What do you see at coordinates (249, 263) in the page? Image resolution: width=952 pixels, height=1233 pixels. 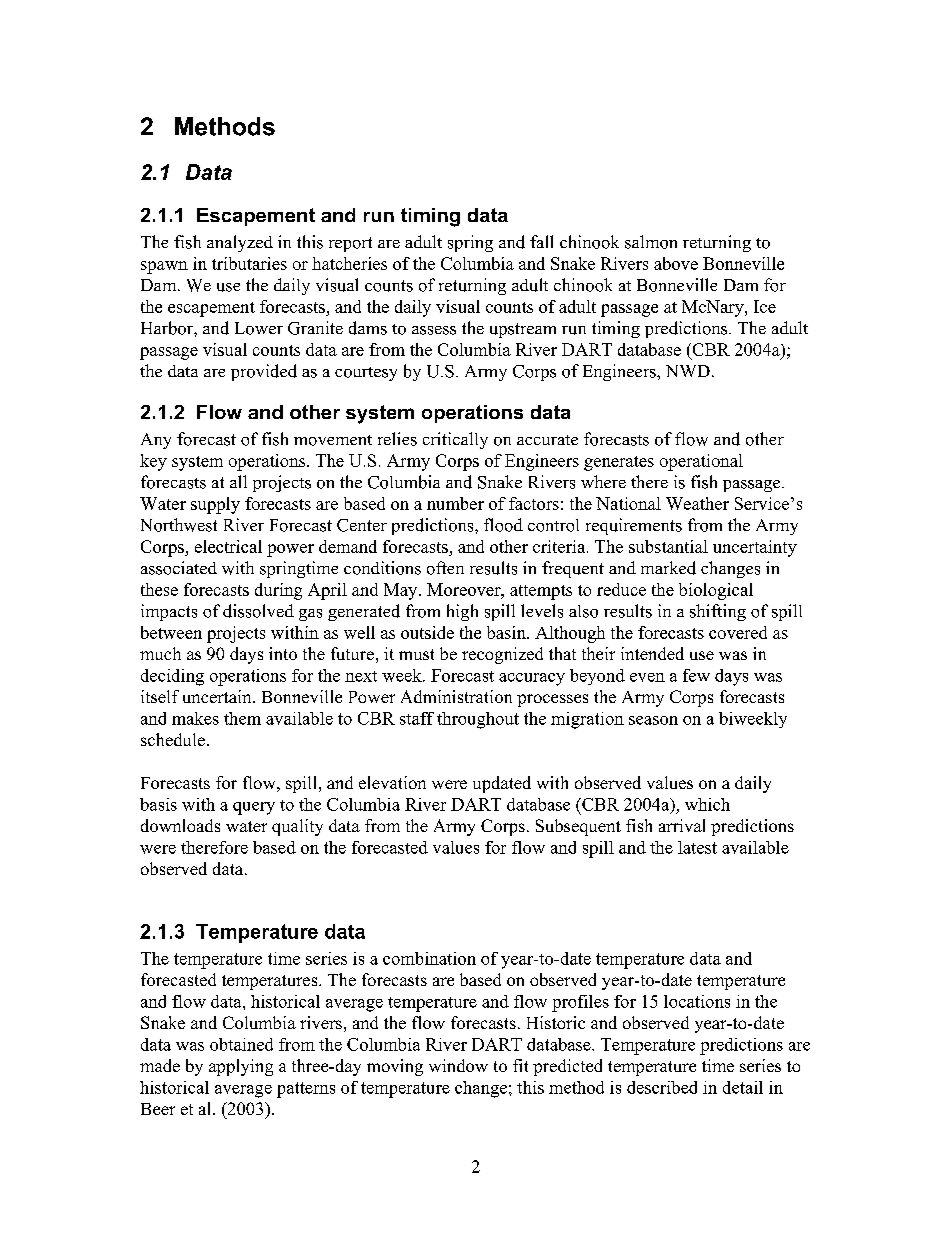 I see `tributaries` at bounding box center [249, 263].
